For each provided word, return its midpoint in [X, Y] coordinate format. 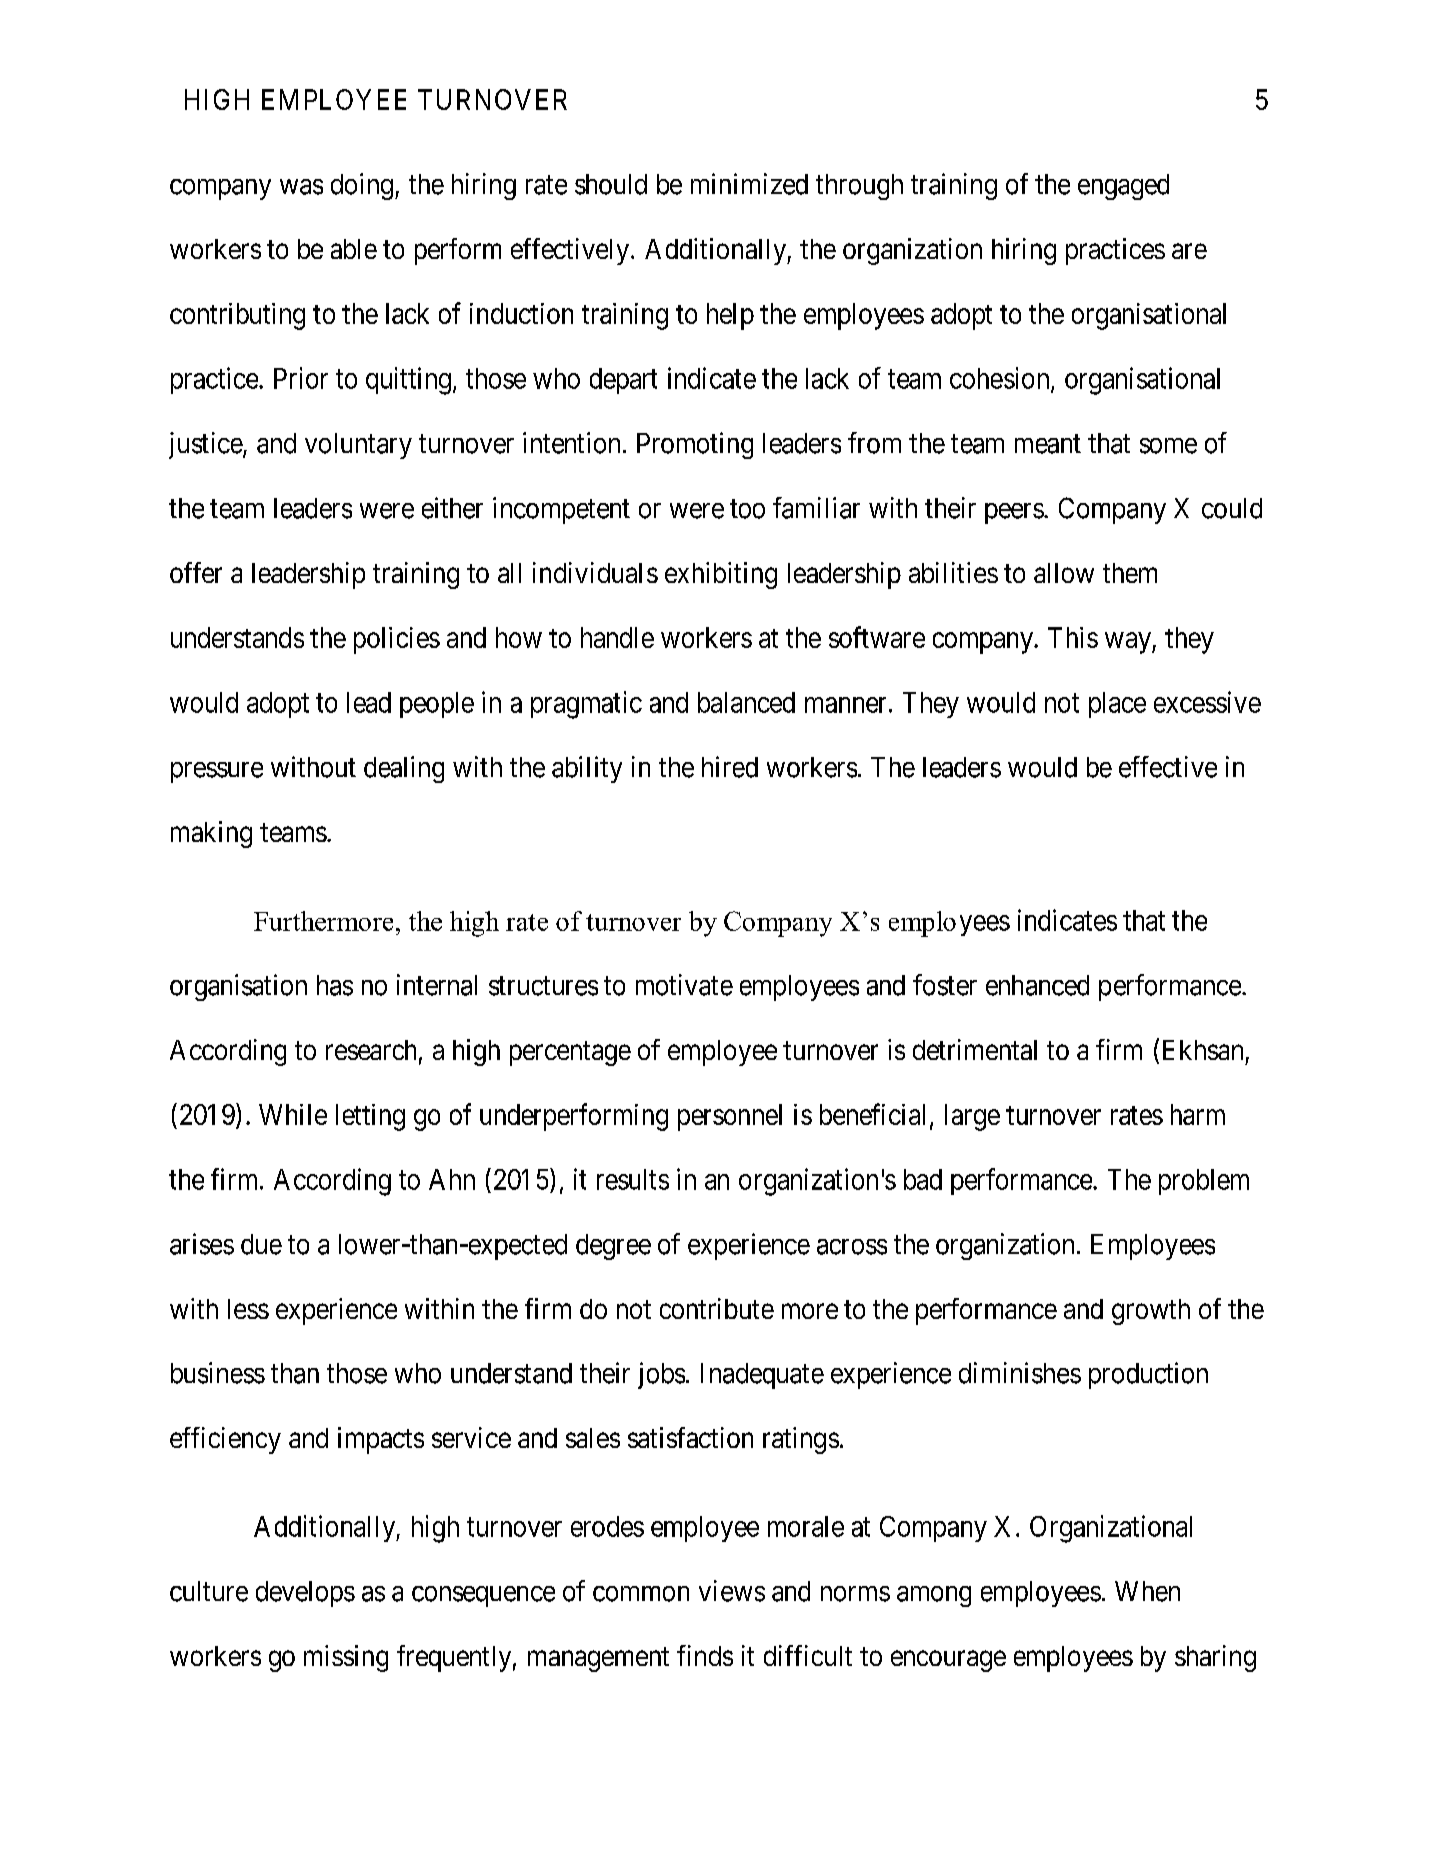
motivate [684, 985]
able [354, 249]
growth [1151, 1312]
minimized [749, 184]
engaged [1123, 187]
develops [305, 1594]
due [261, 1244]
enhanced [1037, 985]
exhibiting [721, 575]
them [1130, 573]
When [1147, 1591]
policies [397, 640]
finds [705, 1655]
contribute [717, 1308]
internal [437, 985]
